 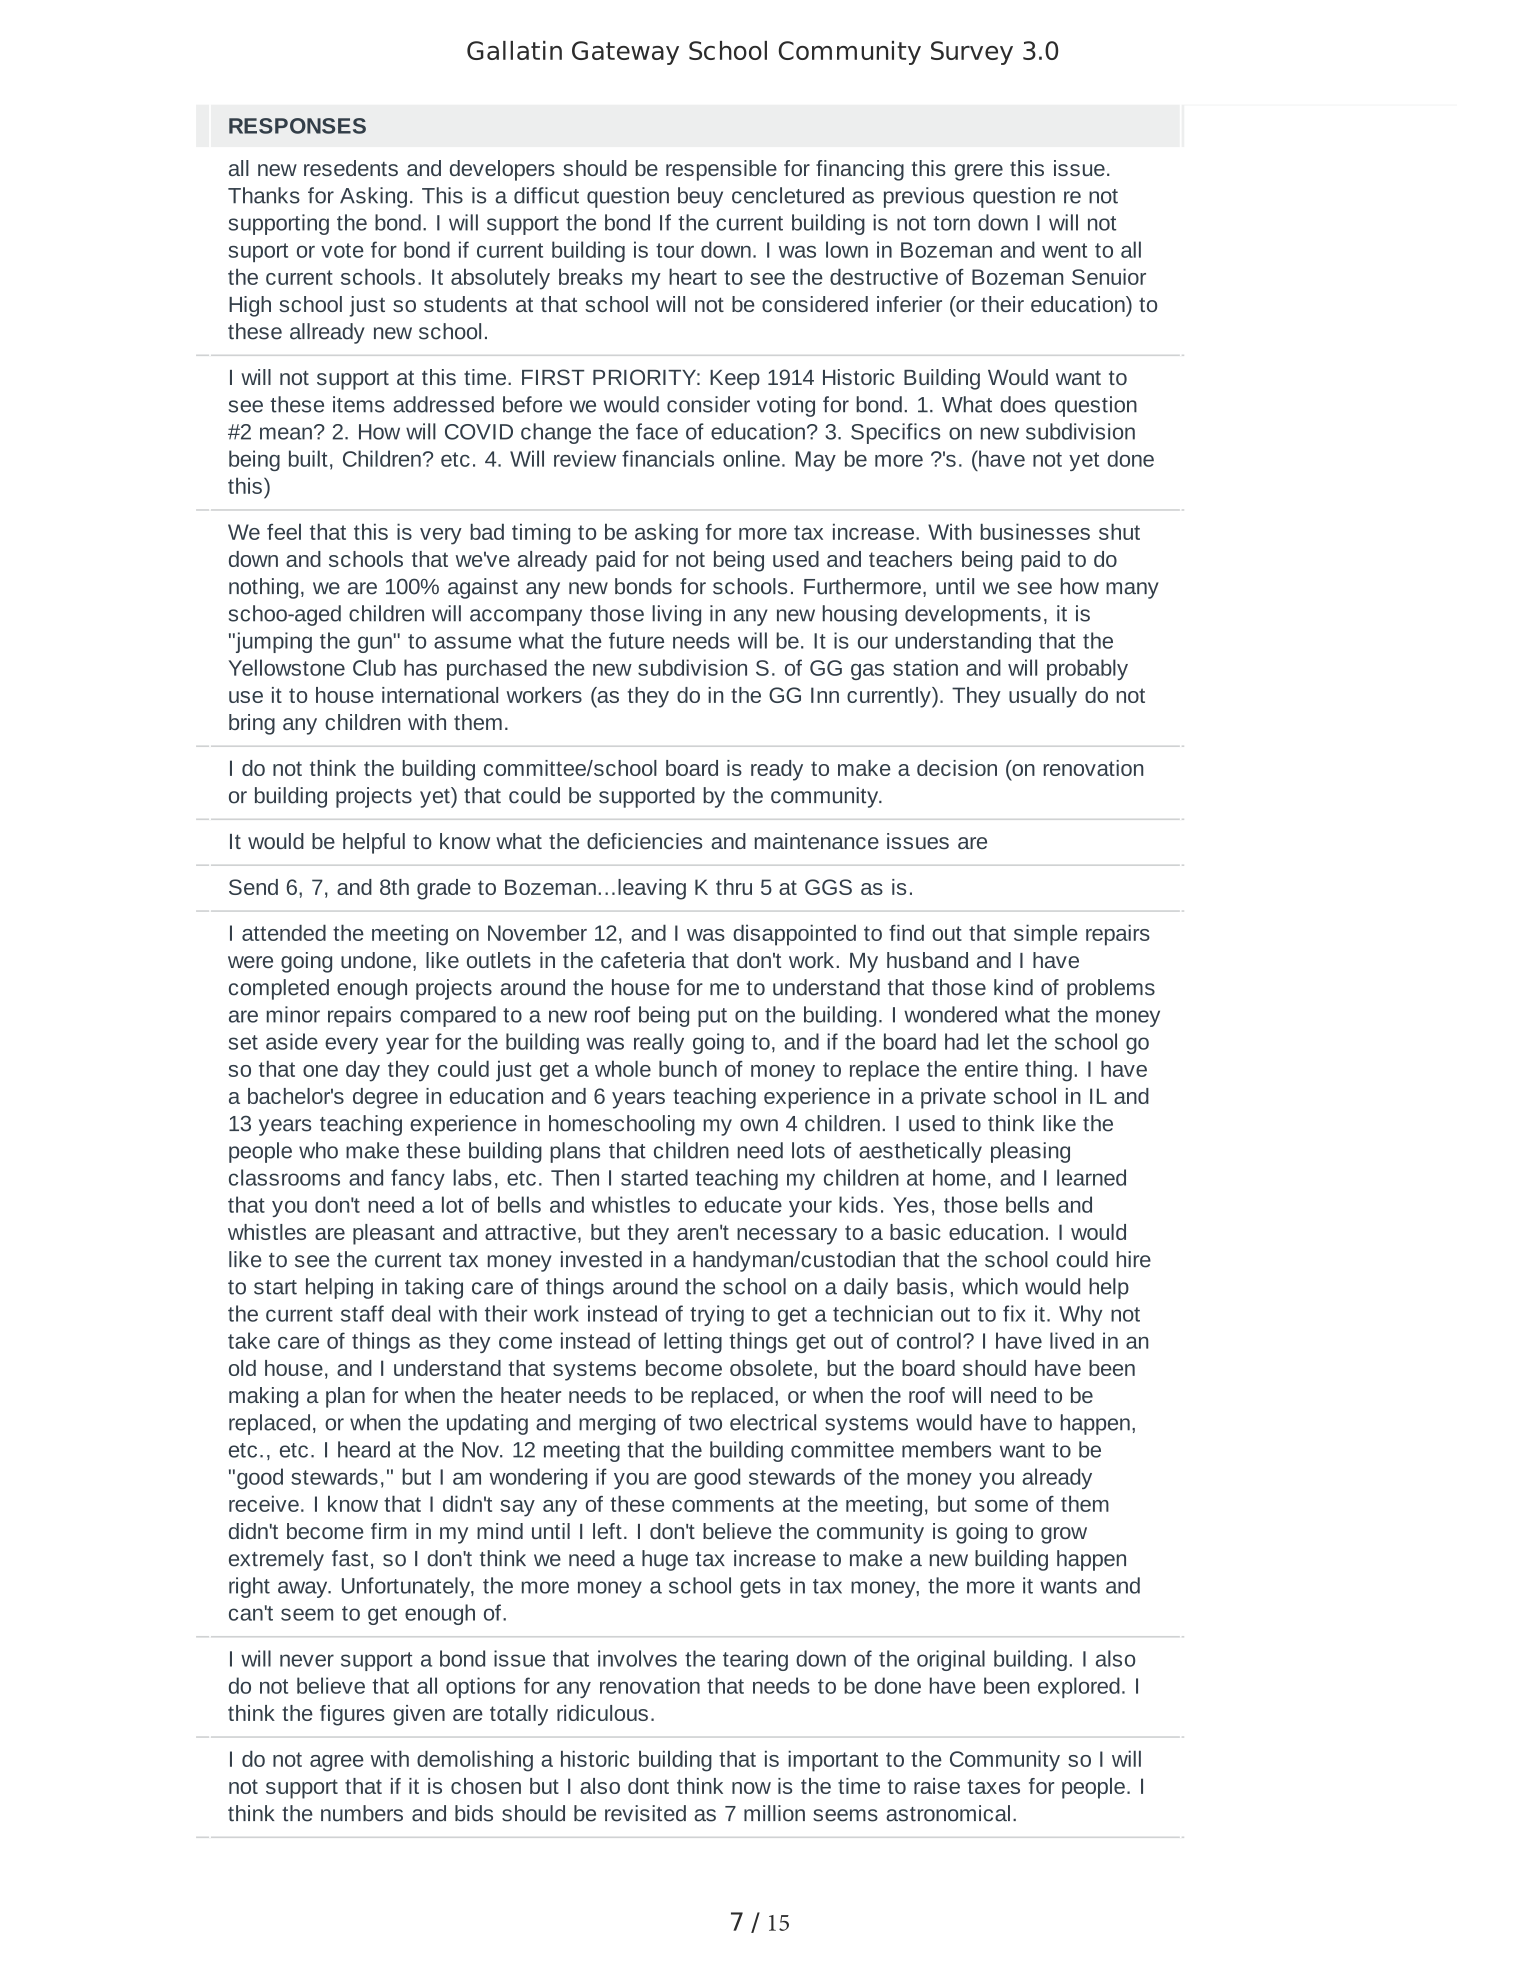 What do you see at coordinates (643, 960) in the document?
I see `cafeteria` at bounding box center [643, 960].
